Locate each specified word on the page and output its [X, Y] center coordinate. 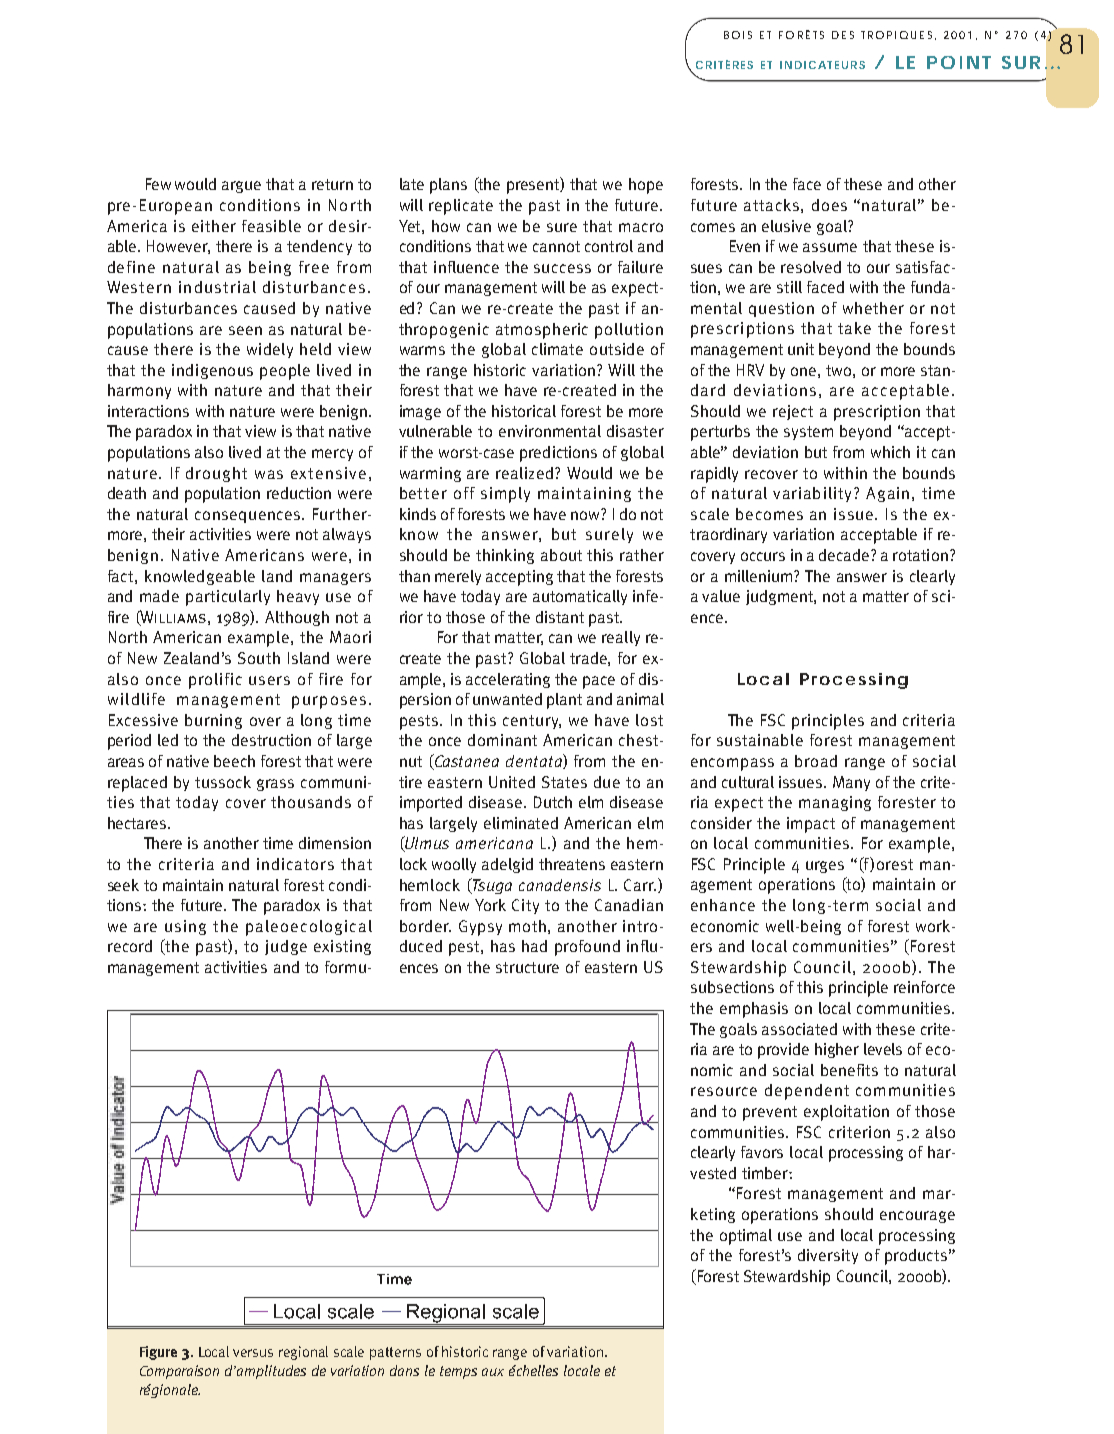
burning [213, 721]
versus [253, 1353]
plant [564, 701]
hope [646, 186]
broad [816, 761]
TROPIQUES [896, 35]
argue [241, 187]
